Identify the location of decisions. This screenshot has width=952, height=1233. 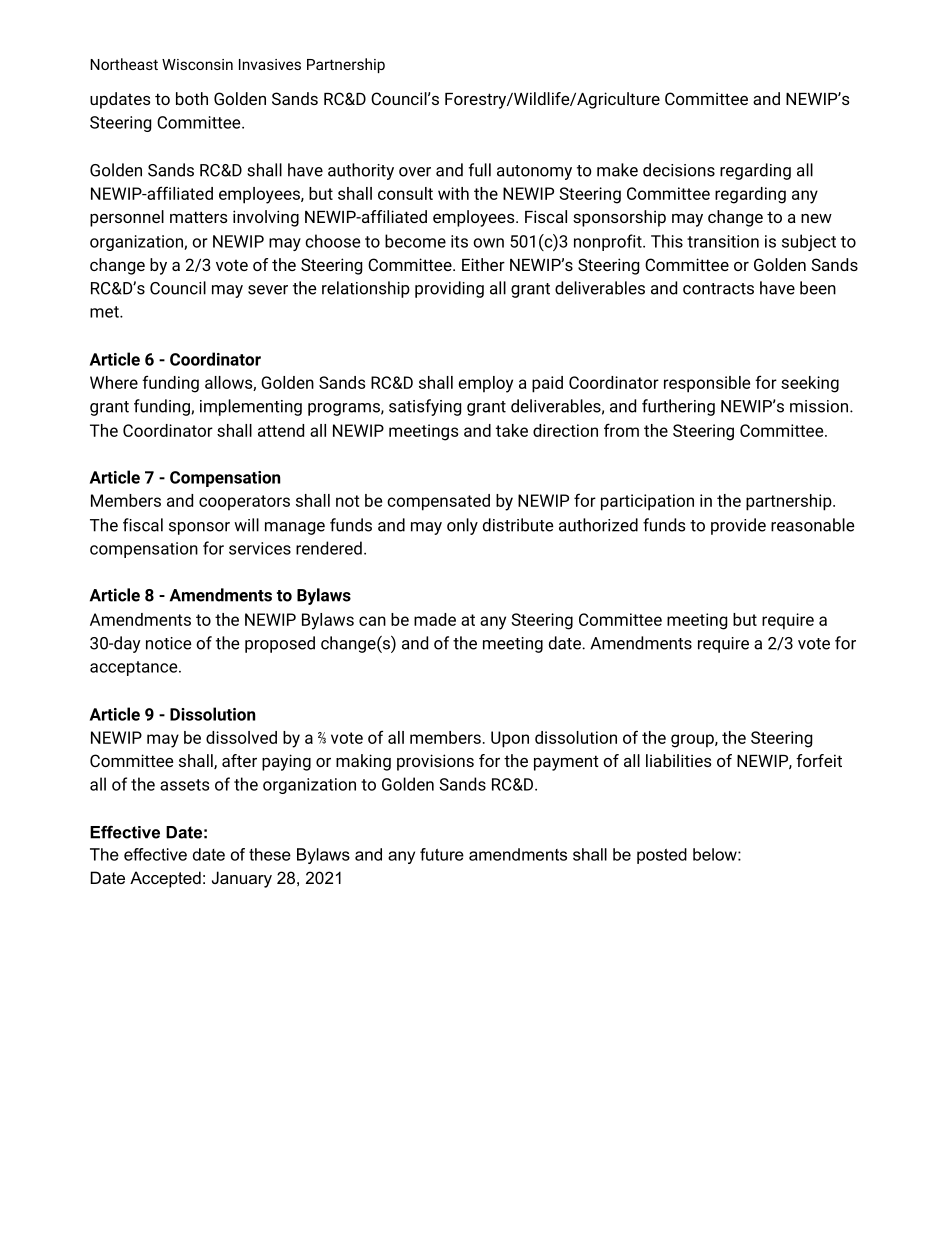
(679, 170).
